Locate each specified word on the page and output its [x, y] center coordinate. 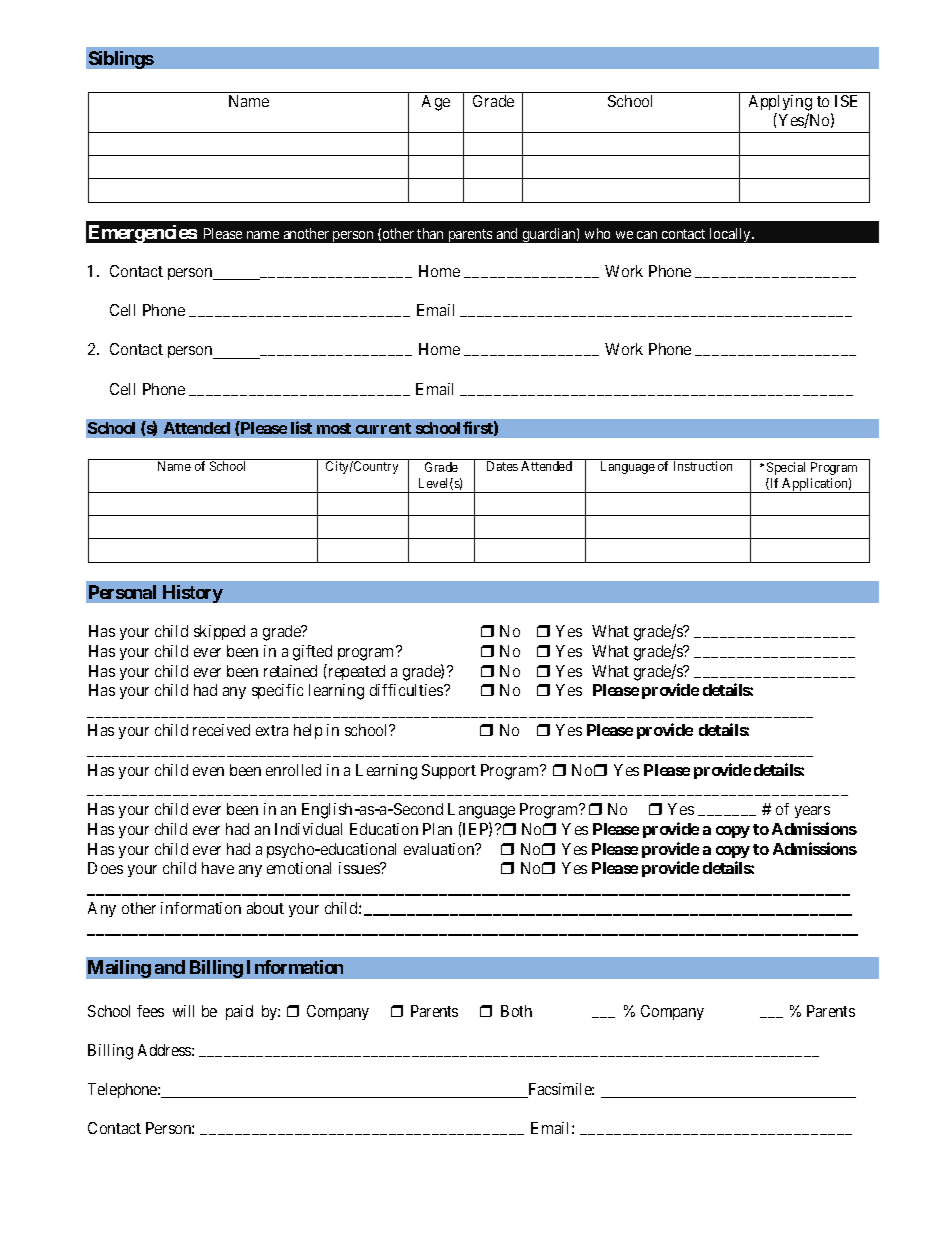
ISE [846, 101]
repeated [355, 672]
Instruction [703, 466]
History [193, 594]
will [183, 1011]
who [597, 233]
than [430, 233]
